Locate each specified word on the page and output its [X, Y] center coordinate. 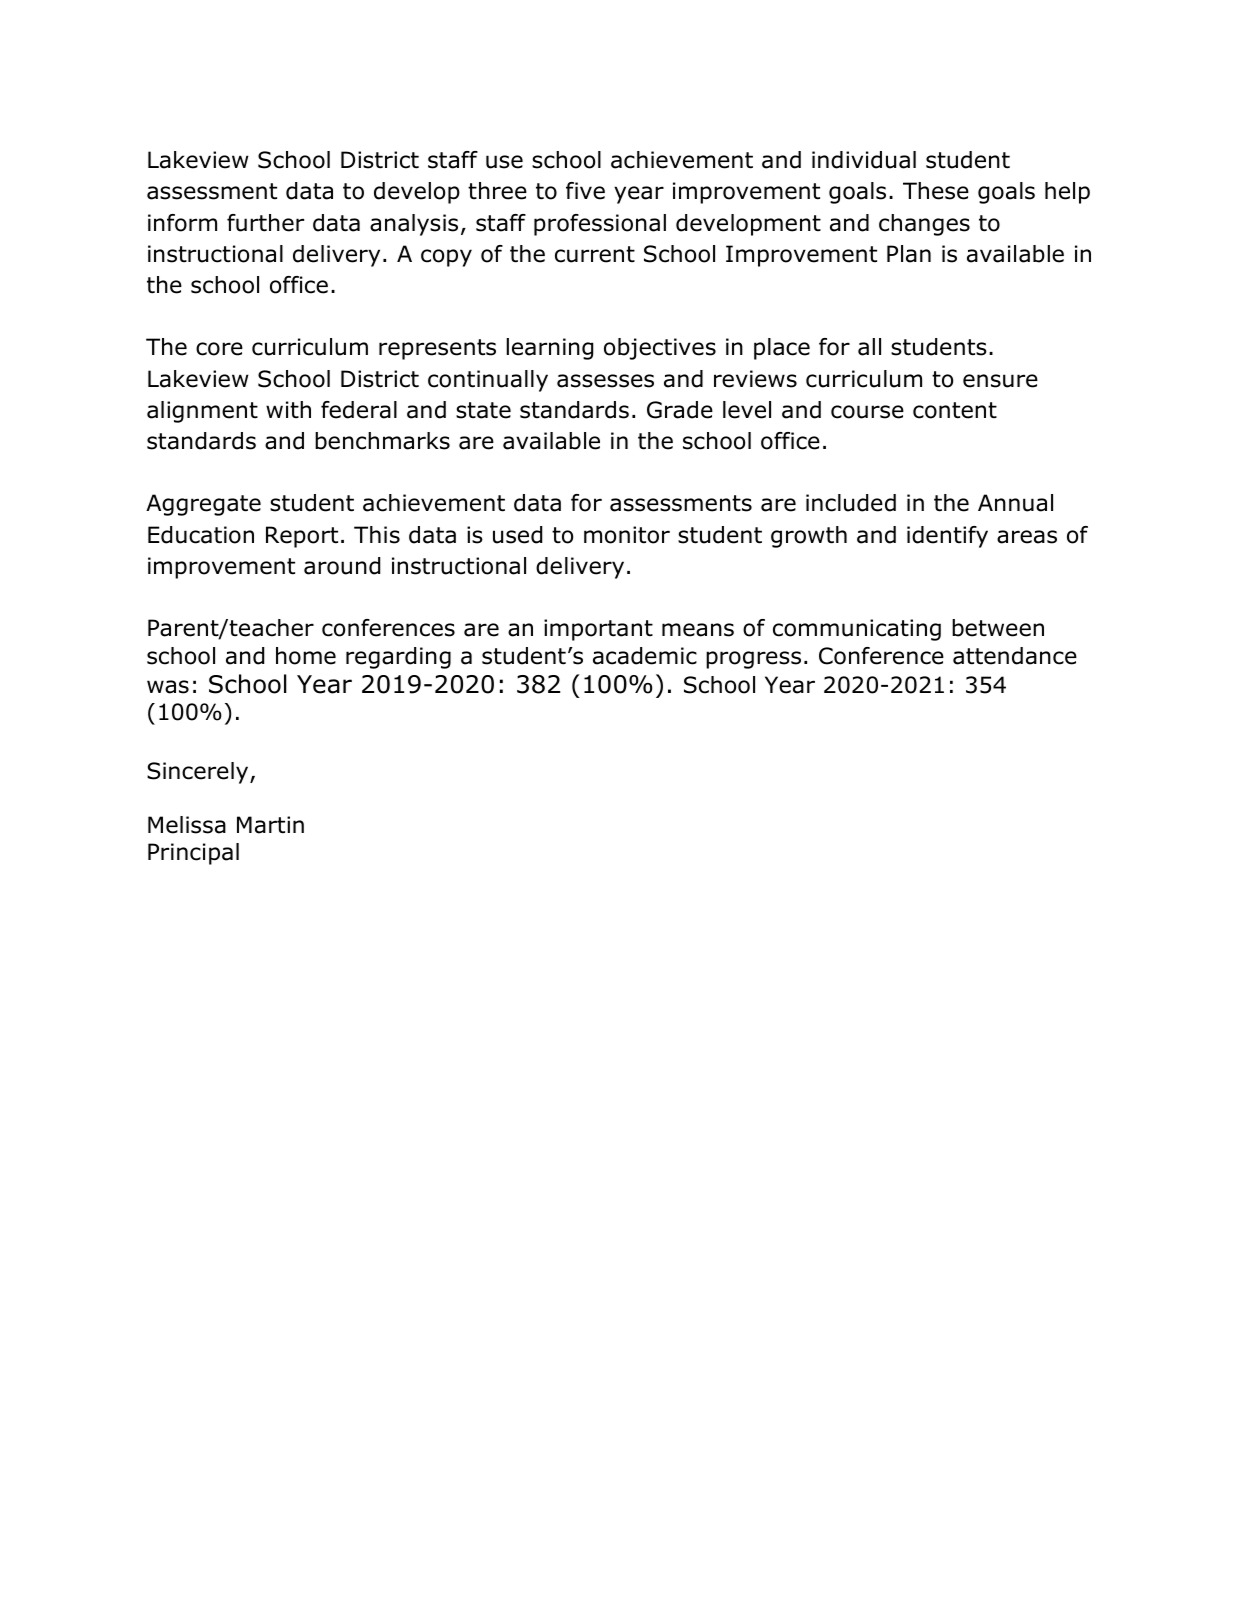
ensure [1000, 381]
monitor [627, 535]
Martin [270, 825]
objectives [660, 349]
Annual [1015, 503]
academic [645, 656]
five [585, 191]
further [265, 223]
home [306, 656]
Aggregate [203, 505]
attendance [1015, 656]
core [219, 349]
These [936, 191]
